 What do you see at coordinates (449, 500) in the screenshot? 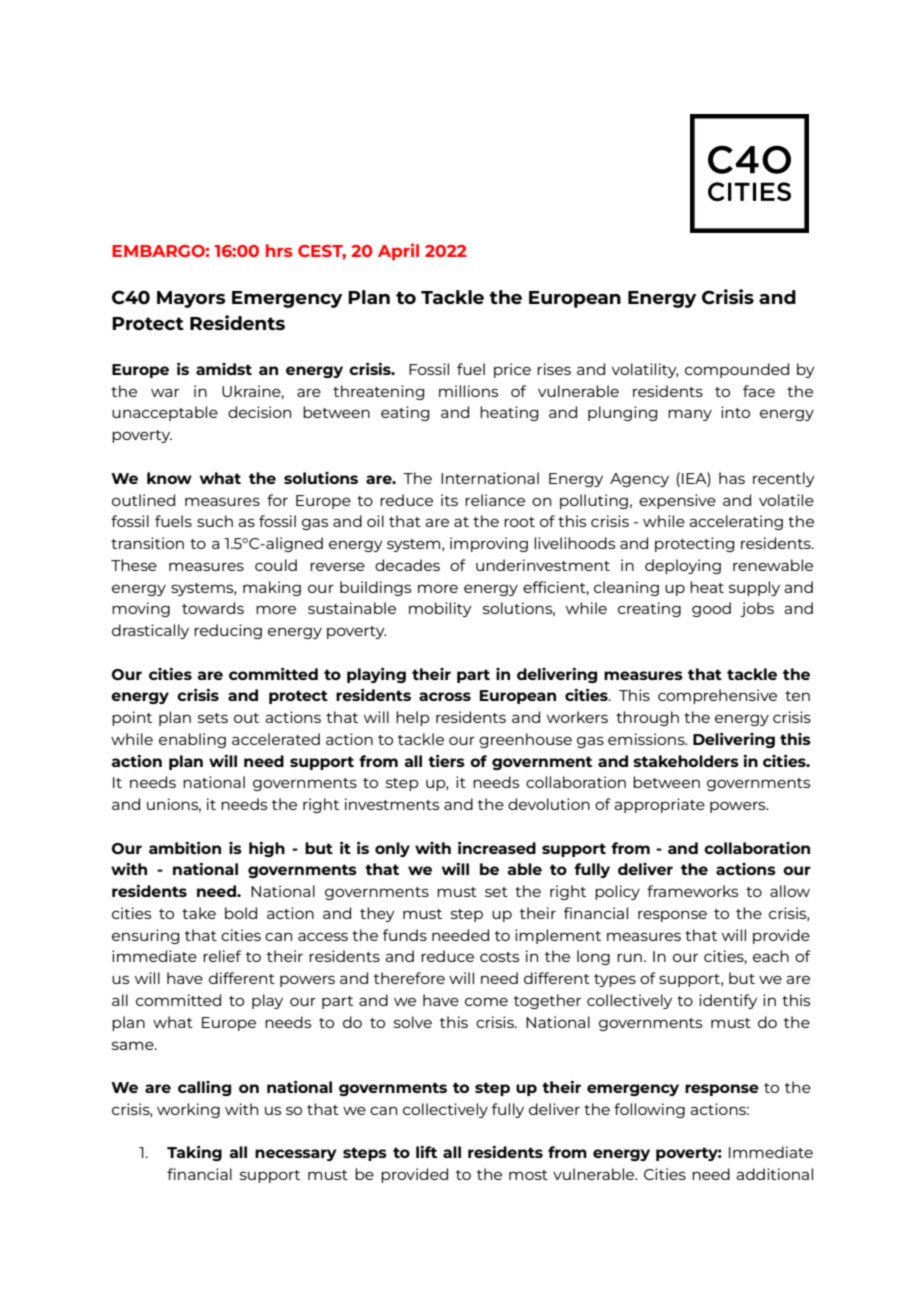
I see `its` at bounding box center [449, 500].
